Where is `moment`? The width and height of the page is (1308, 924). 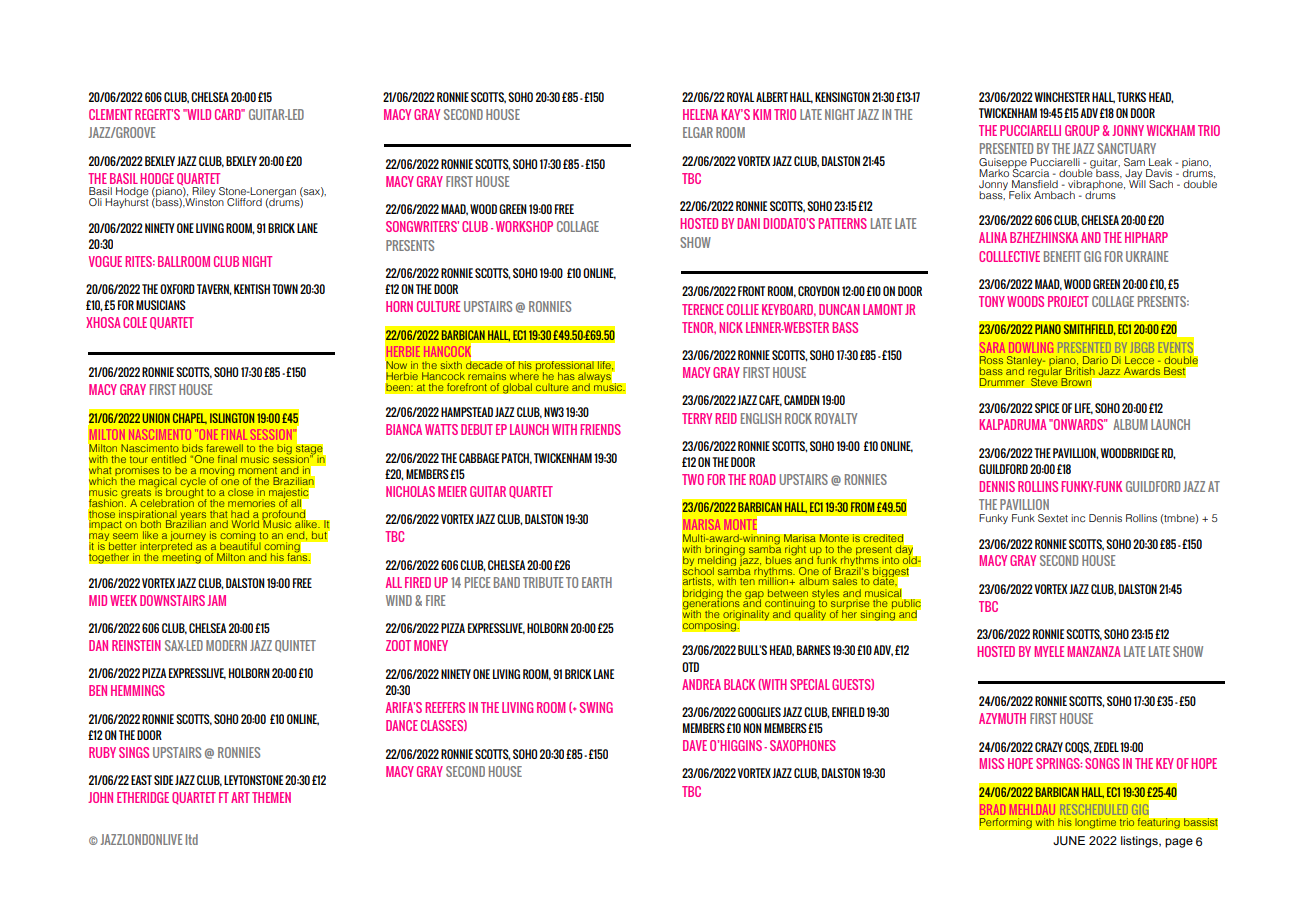 moment is located at coordinates (258, 470).
